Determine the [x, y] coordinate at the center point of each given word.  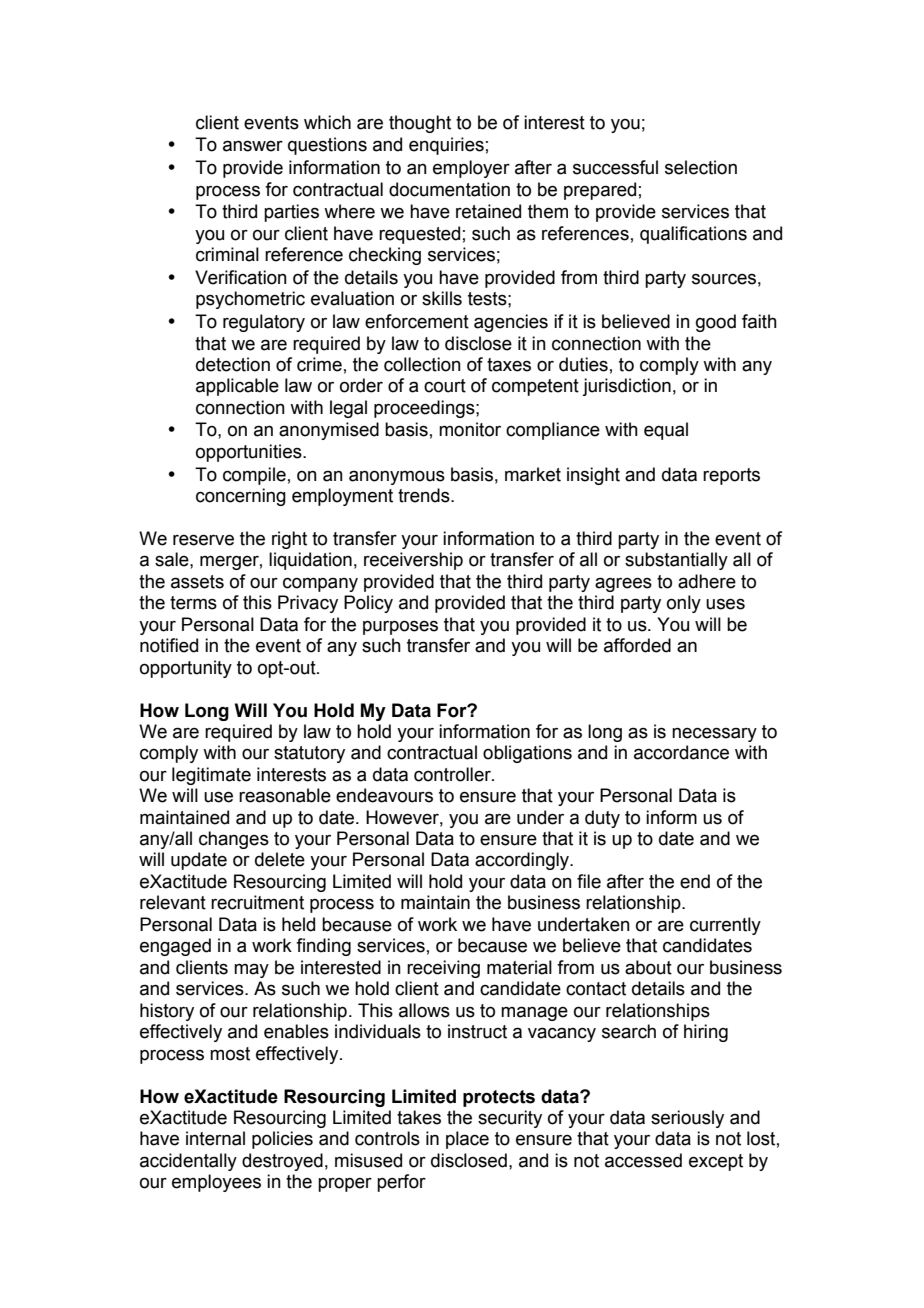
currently [725, 926]
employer [471, 169]
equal [666, 431]
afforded [637, 645]
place [467, 1140]
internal [215, 1138]
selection [701, 167]
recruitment [257, 902]
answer [253, 146]
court [445, 386]
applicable [237, 387]
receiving [443, 969]
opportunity [186, 669]
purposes [400, 627]
